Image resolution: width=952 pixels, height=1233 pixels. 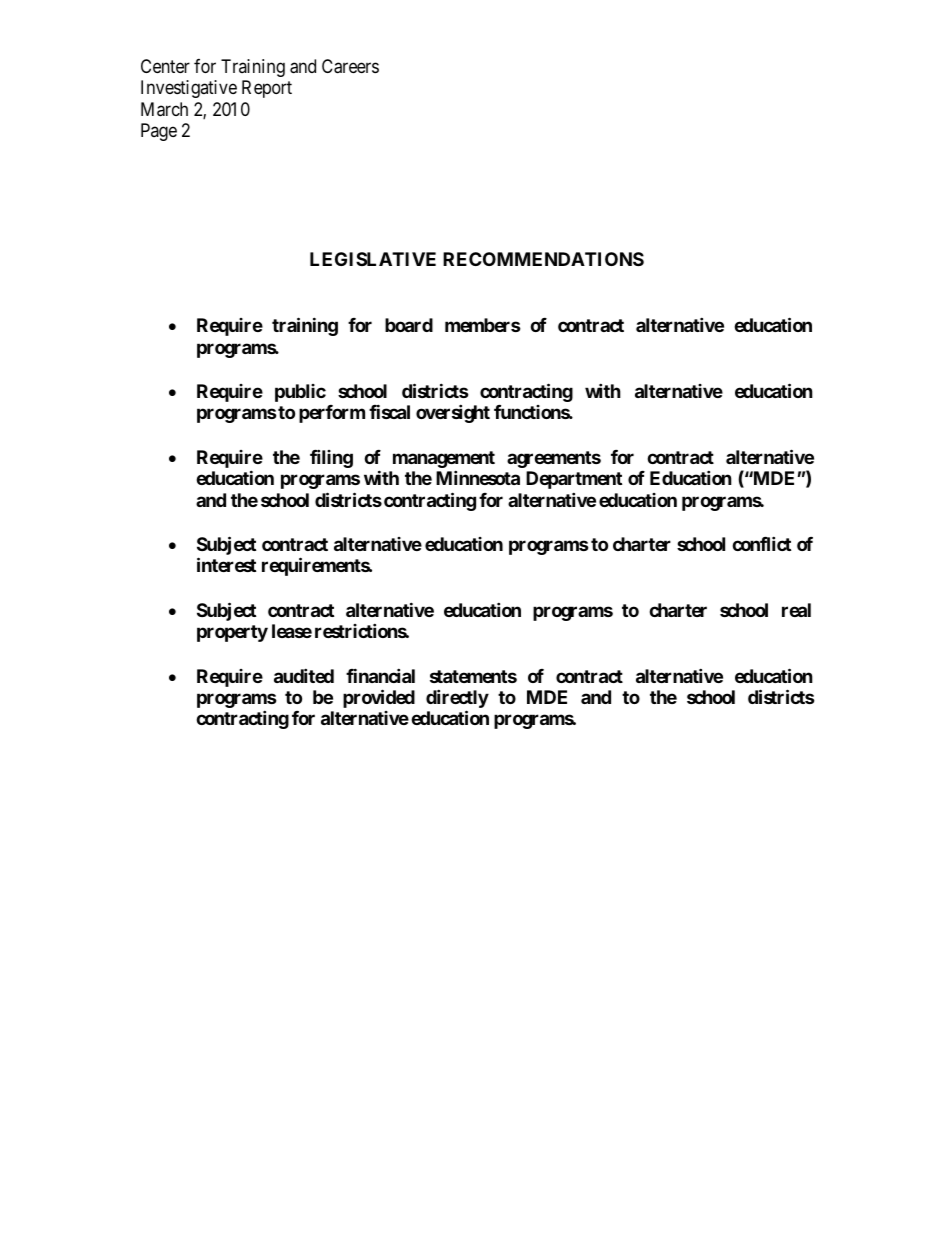 I want to click on Careers, so click(x=350, y=66).
